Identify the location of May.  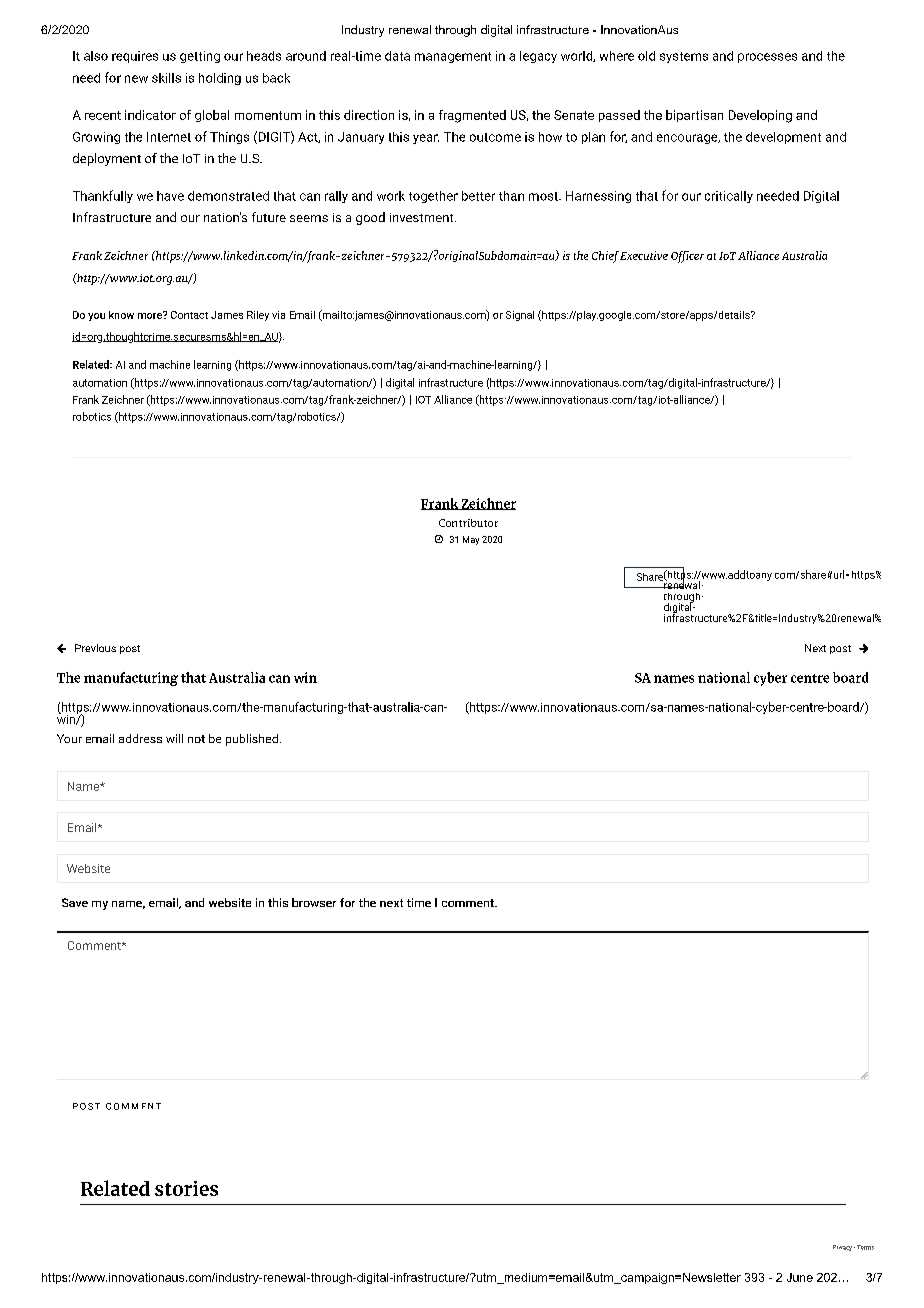
(471, 540).
